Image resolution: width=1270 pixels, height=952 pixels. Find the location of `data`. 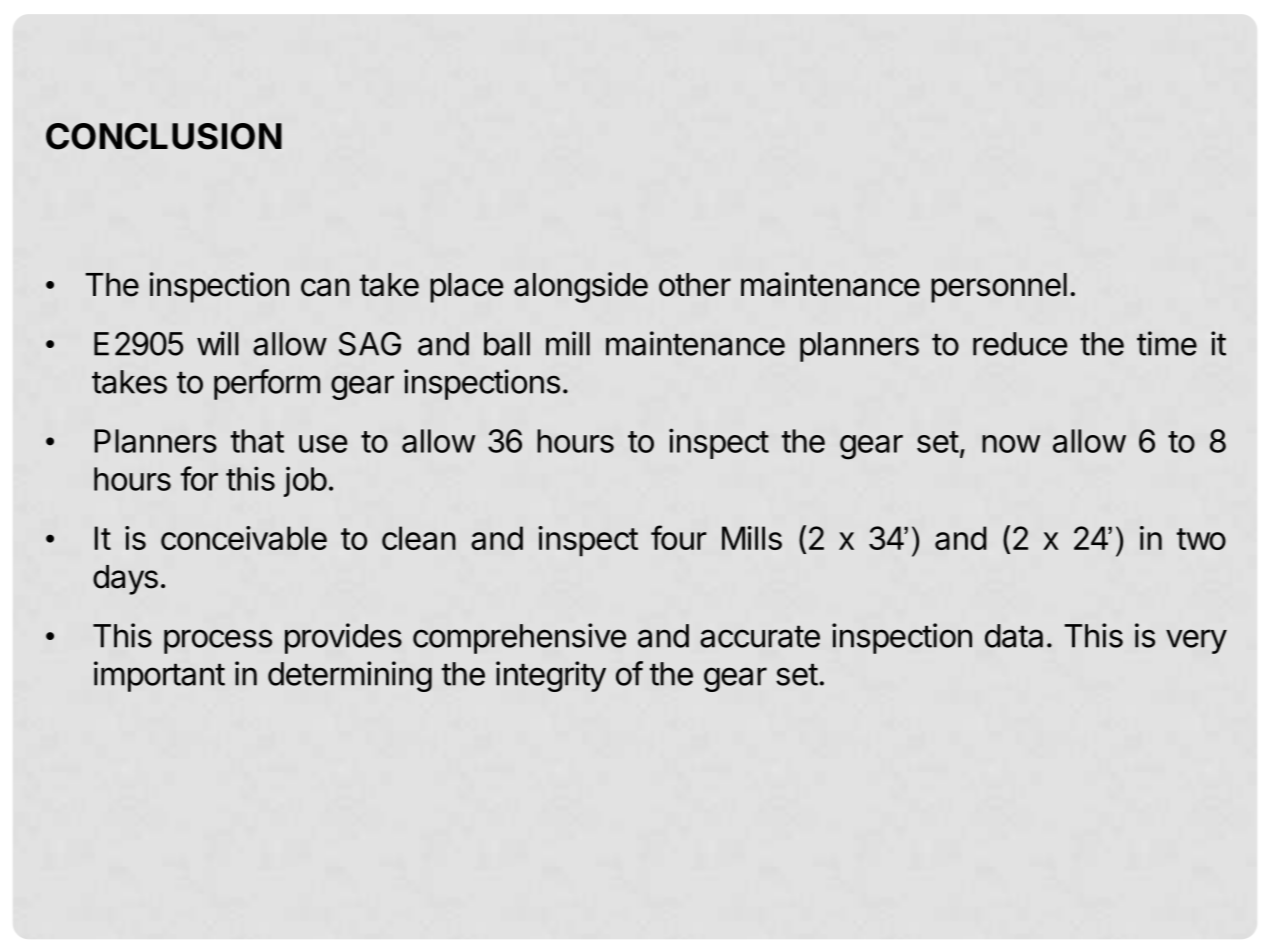

data is located at coordinates (1014, 636).
